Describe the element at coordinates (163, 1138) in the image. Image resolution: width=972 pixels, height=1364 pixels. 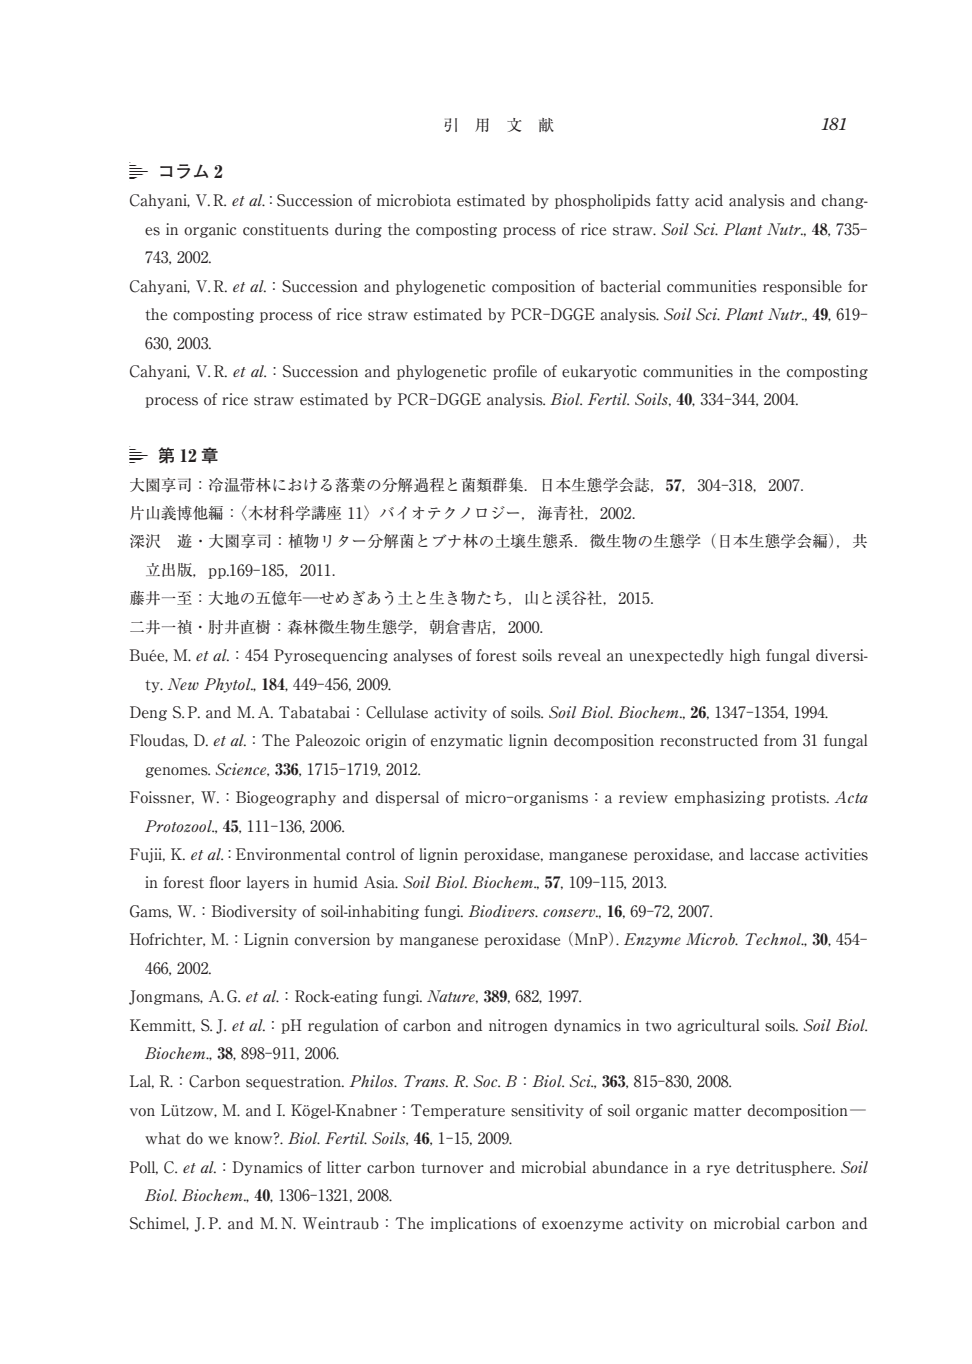
I see `what` at that location.
